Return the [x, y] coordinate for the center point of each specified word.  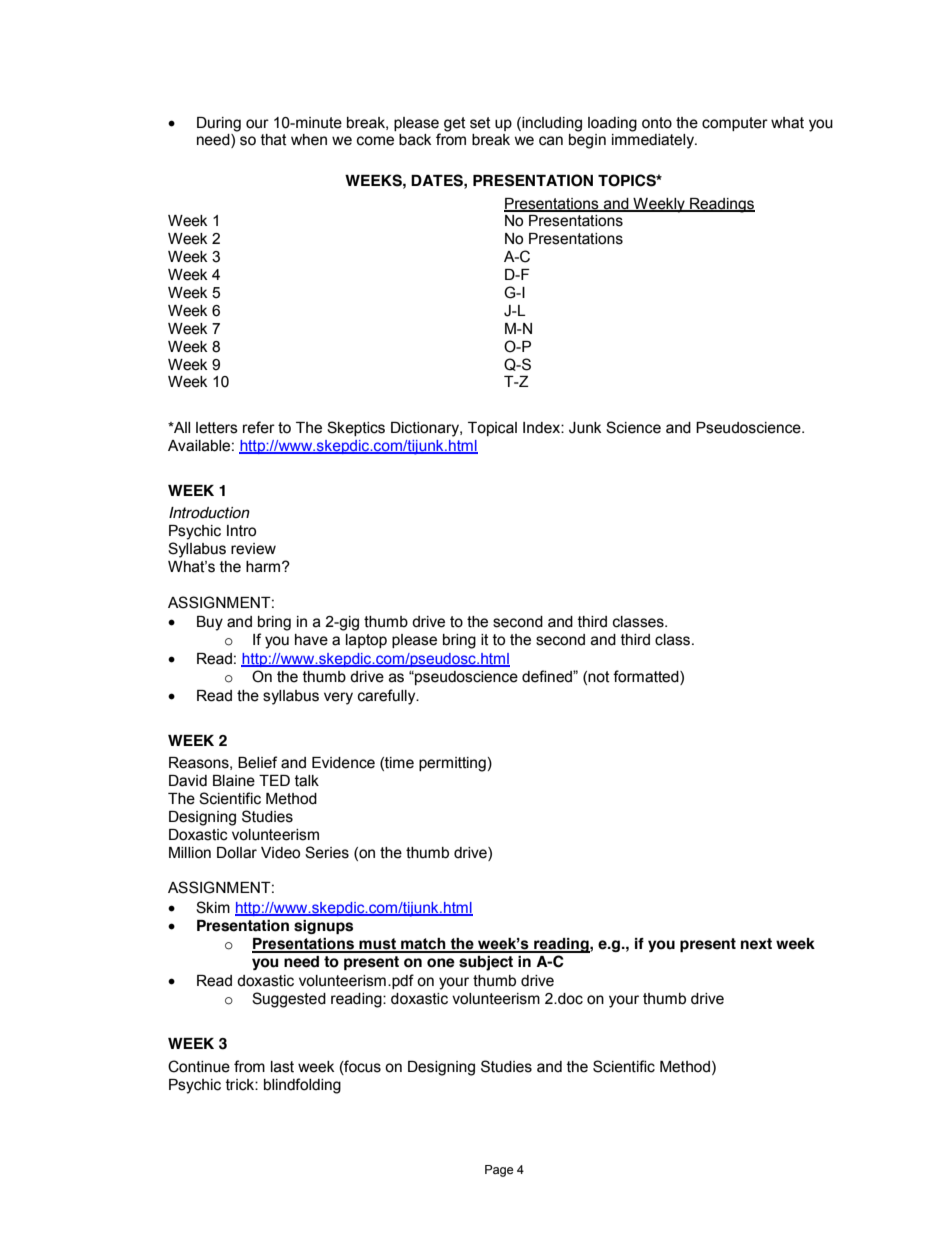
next [756, 944]
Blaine [234, 781]
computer [735, 124]
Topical [492, 429]
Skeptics [356, 428]
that [274, 140]
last [282, 1067]
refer [259, 427]
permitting [452, 764]
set [480, 123]
